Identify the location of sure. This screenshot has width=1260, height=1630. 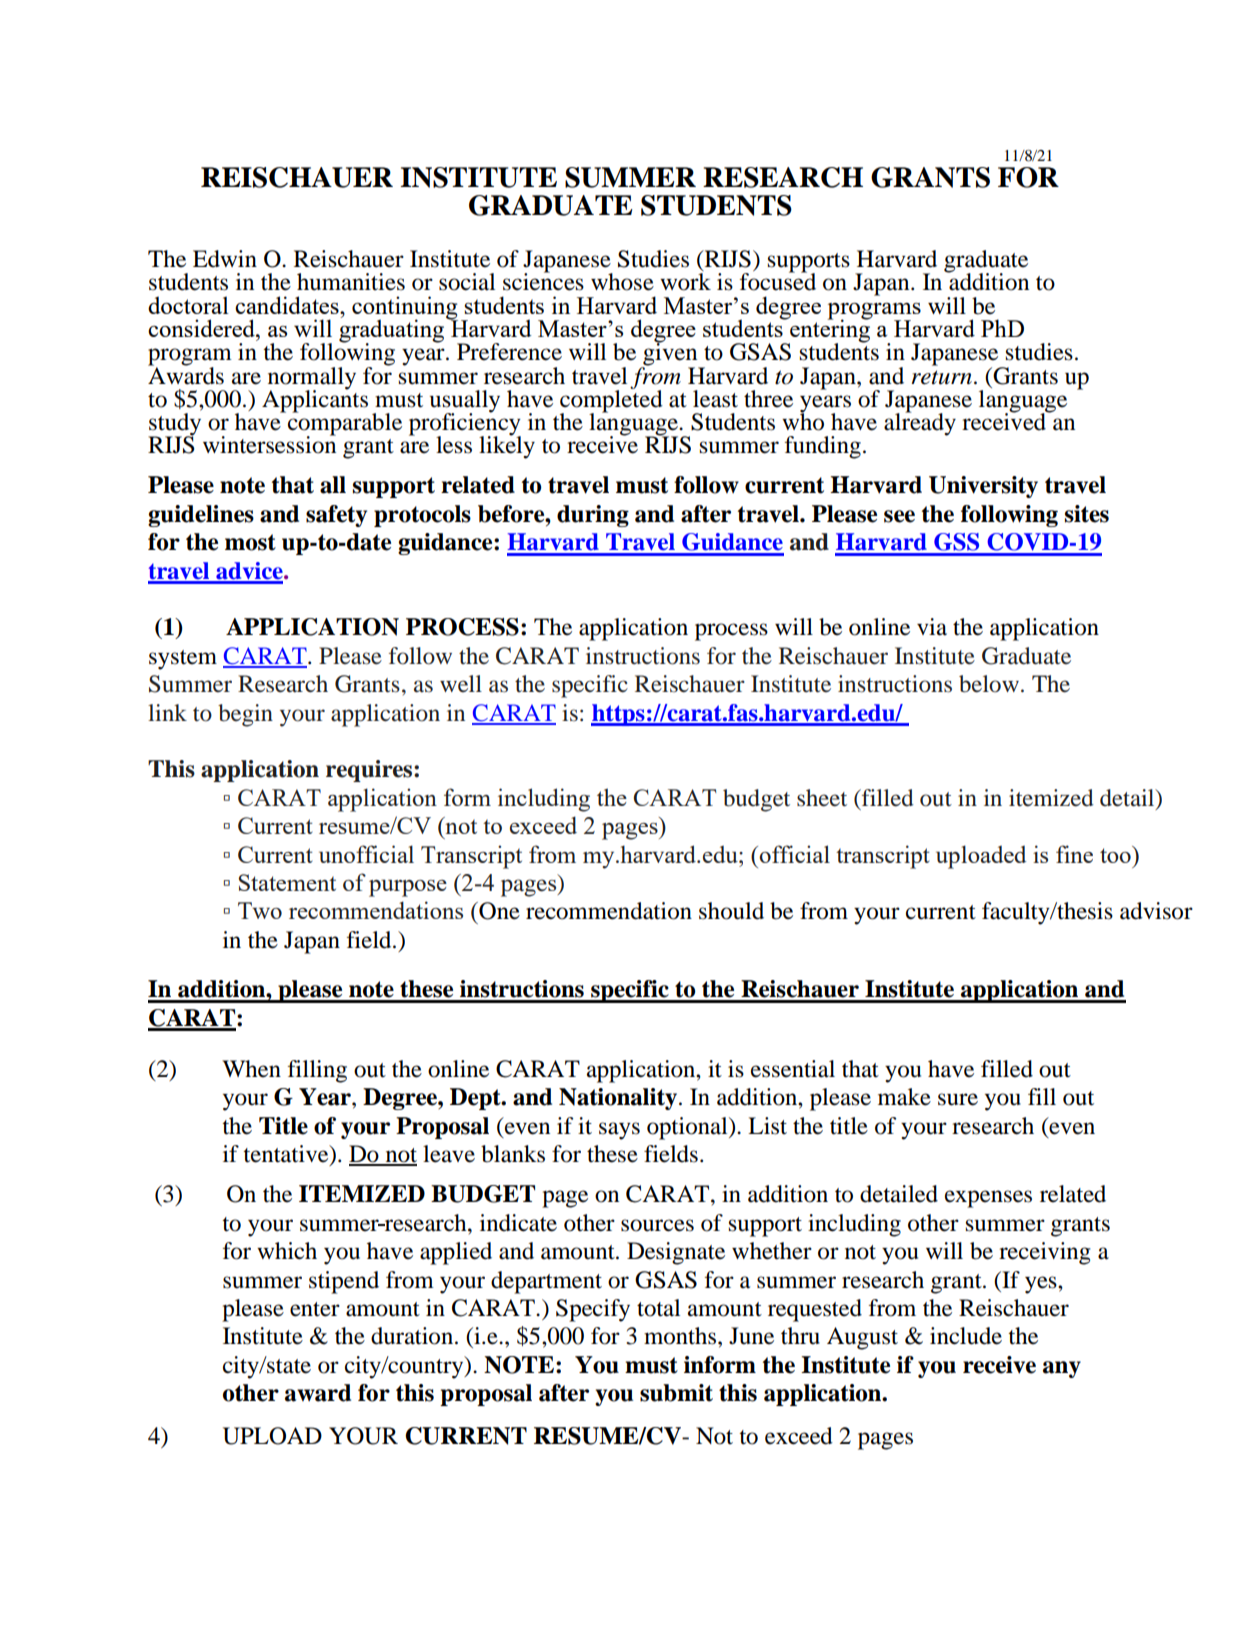
(958, 1099).
